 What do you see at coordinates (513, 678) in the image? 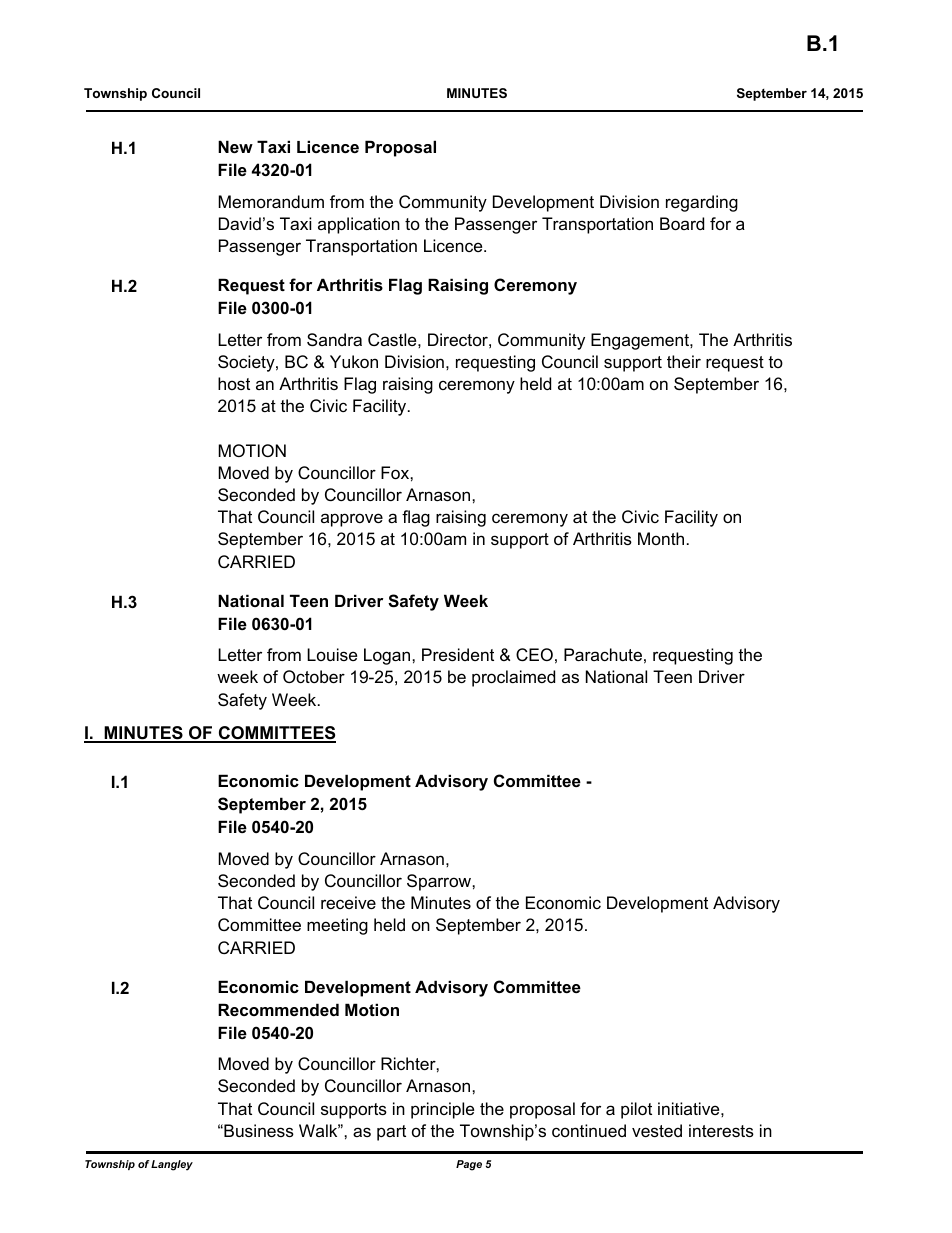
I see `proclaimed` at bounding box center [513, 678].
